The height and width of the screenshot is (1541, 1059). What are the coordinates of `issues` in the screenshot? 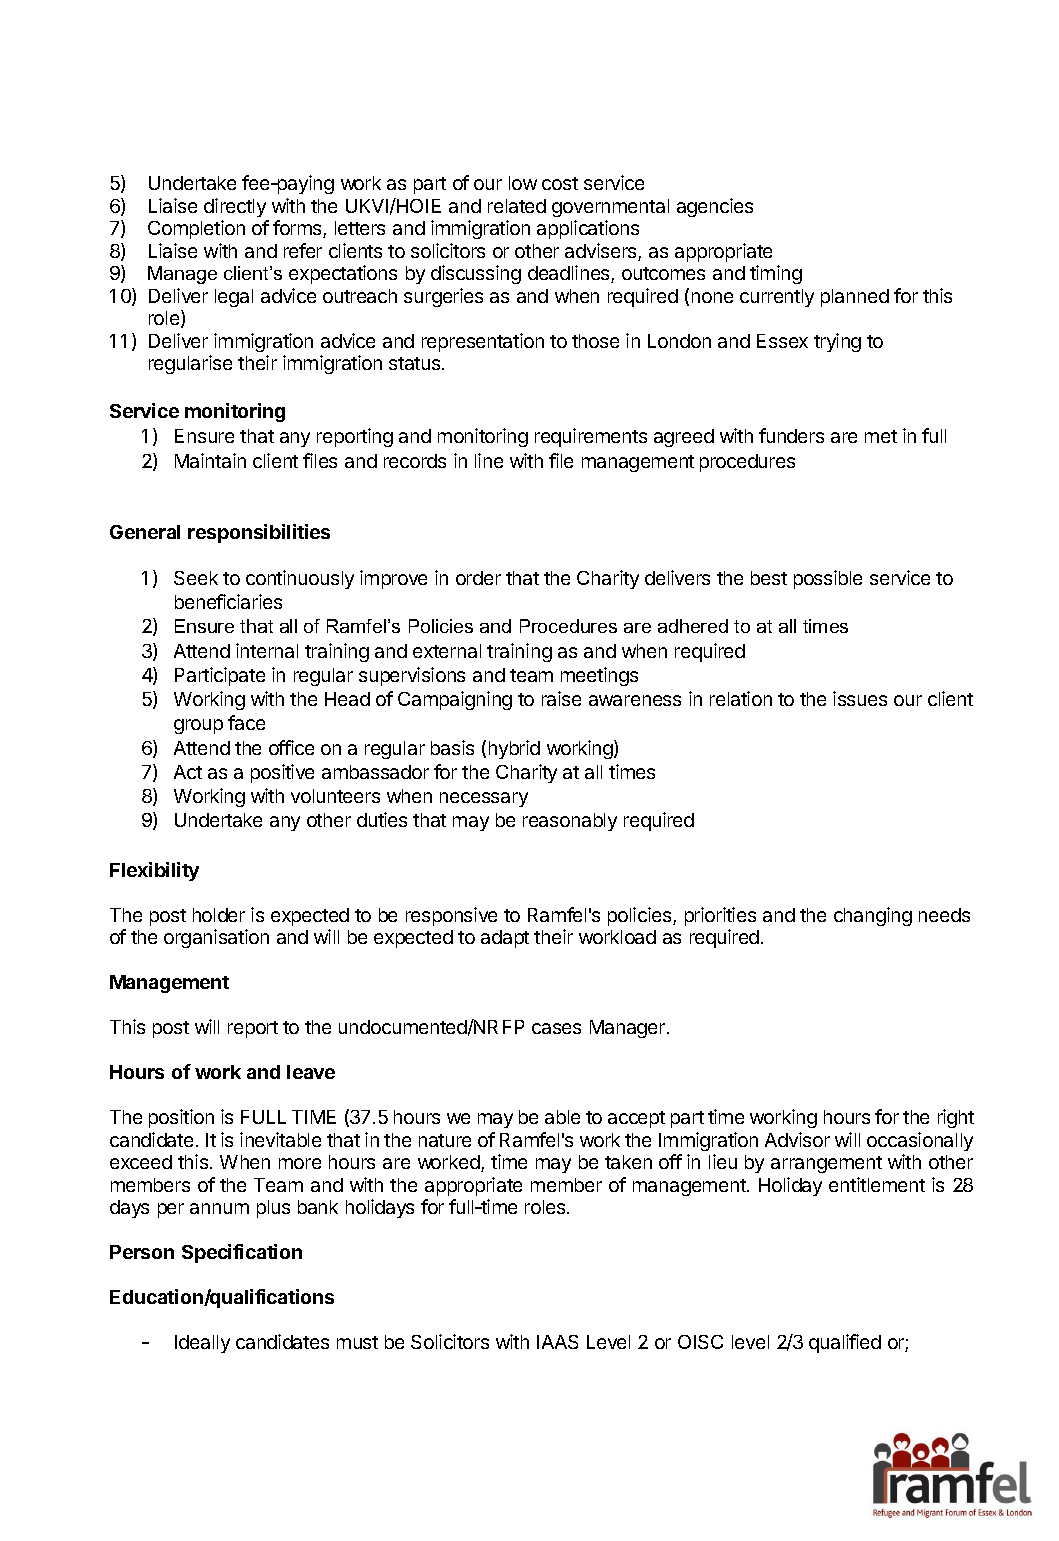 It's located at (860, 698).
